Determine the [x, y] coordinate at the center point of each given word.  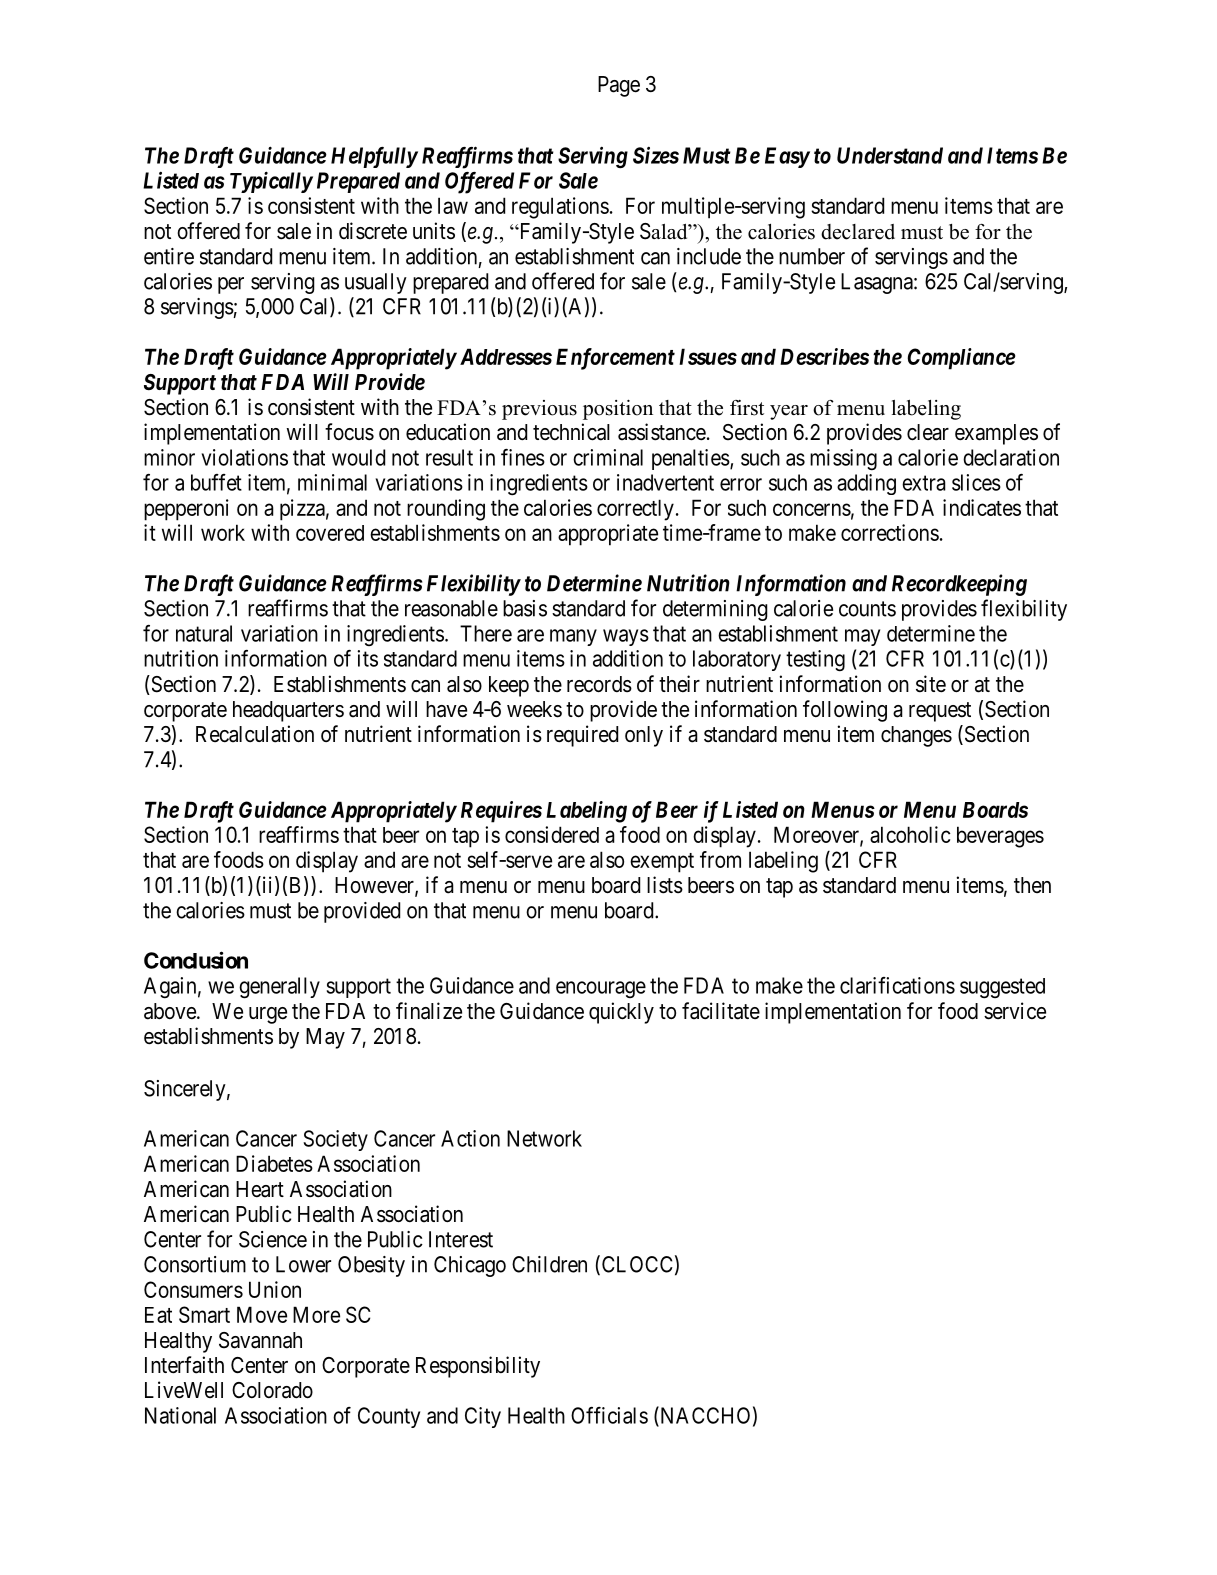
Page [619, 86]
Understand [890, 155]
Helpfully [374, 157]
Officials [609, 1415]
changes [916, 736]
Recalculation [255, 734]
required [582, 736]
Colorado [272, 1390]
